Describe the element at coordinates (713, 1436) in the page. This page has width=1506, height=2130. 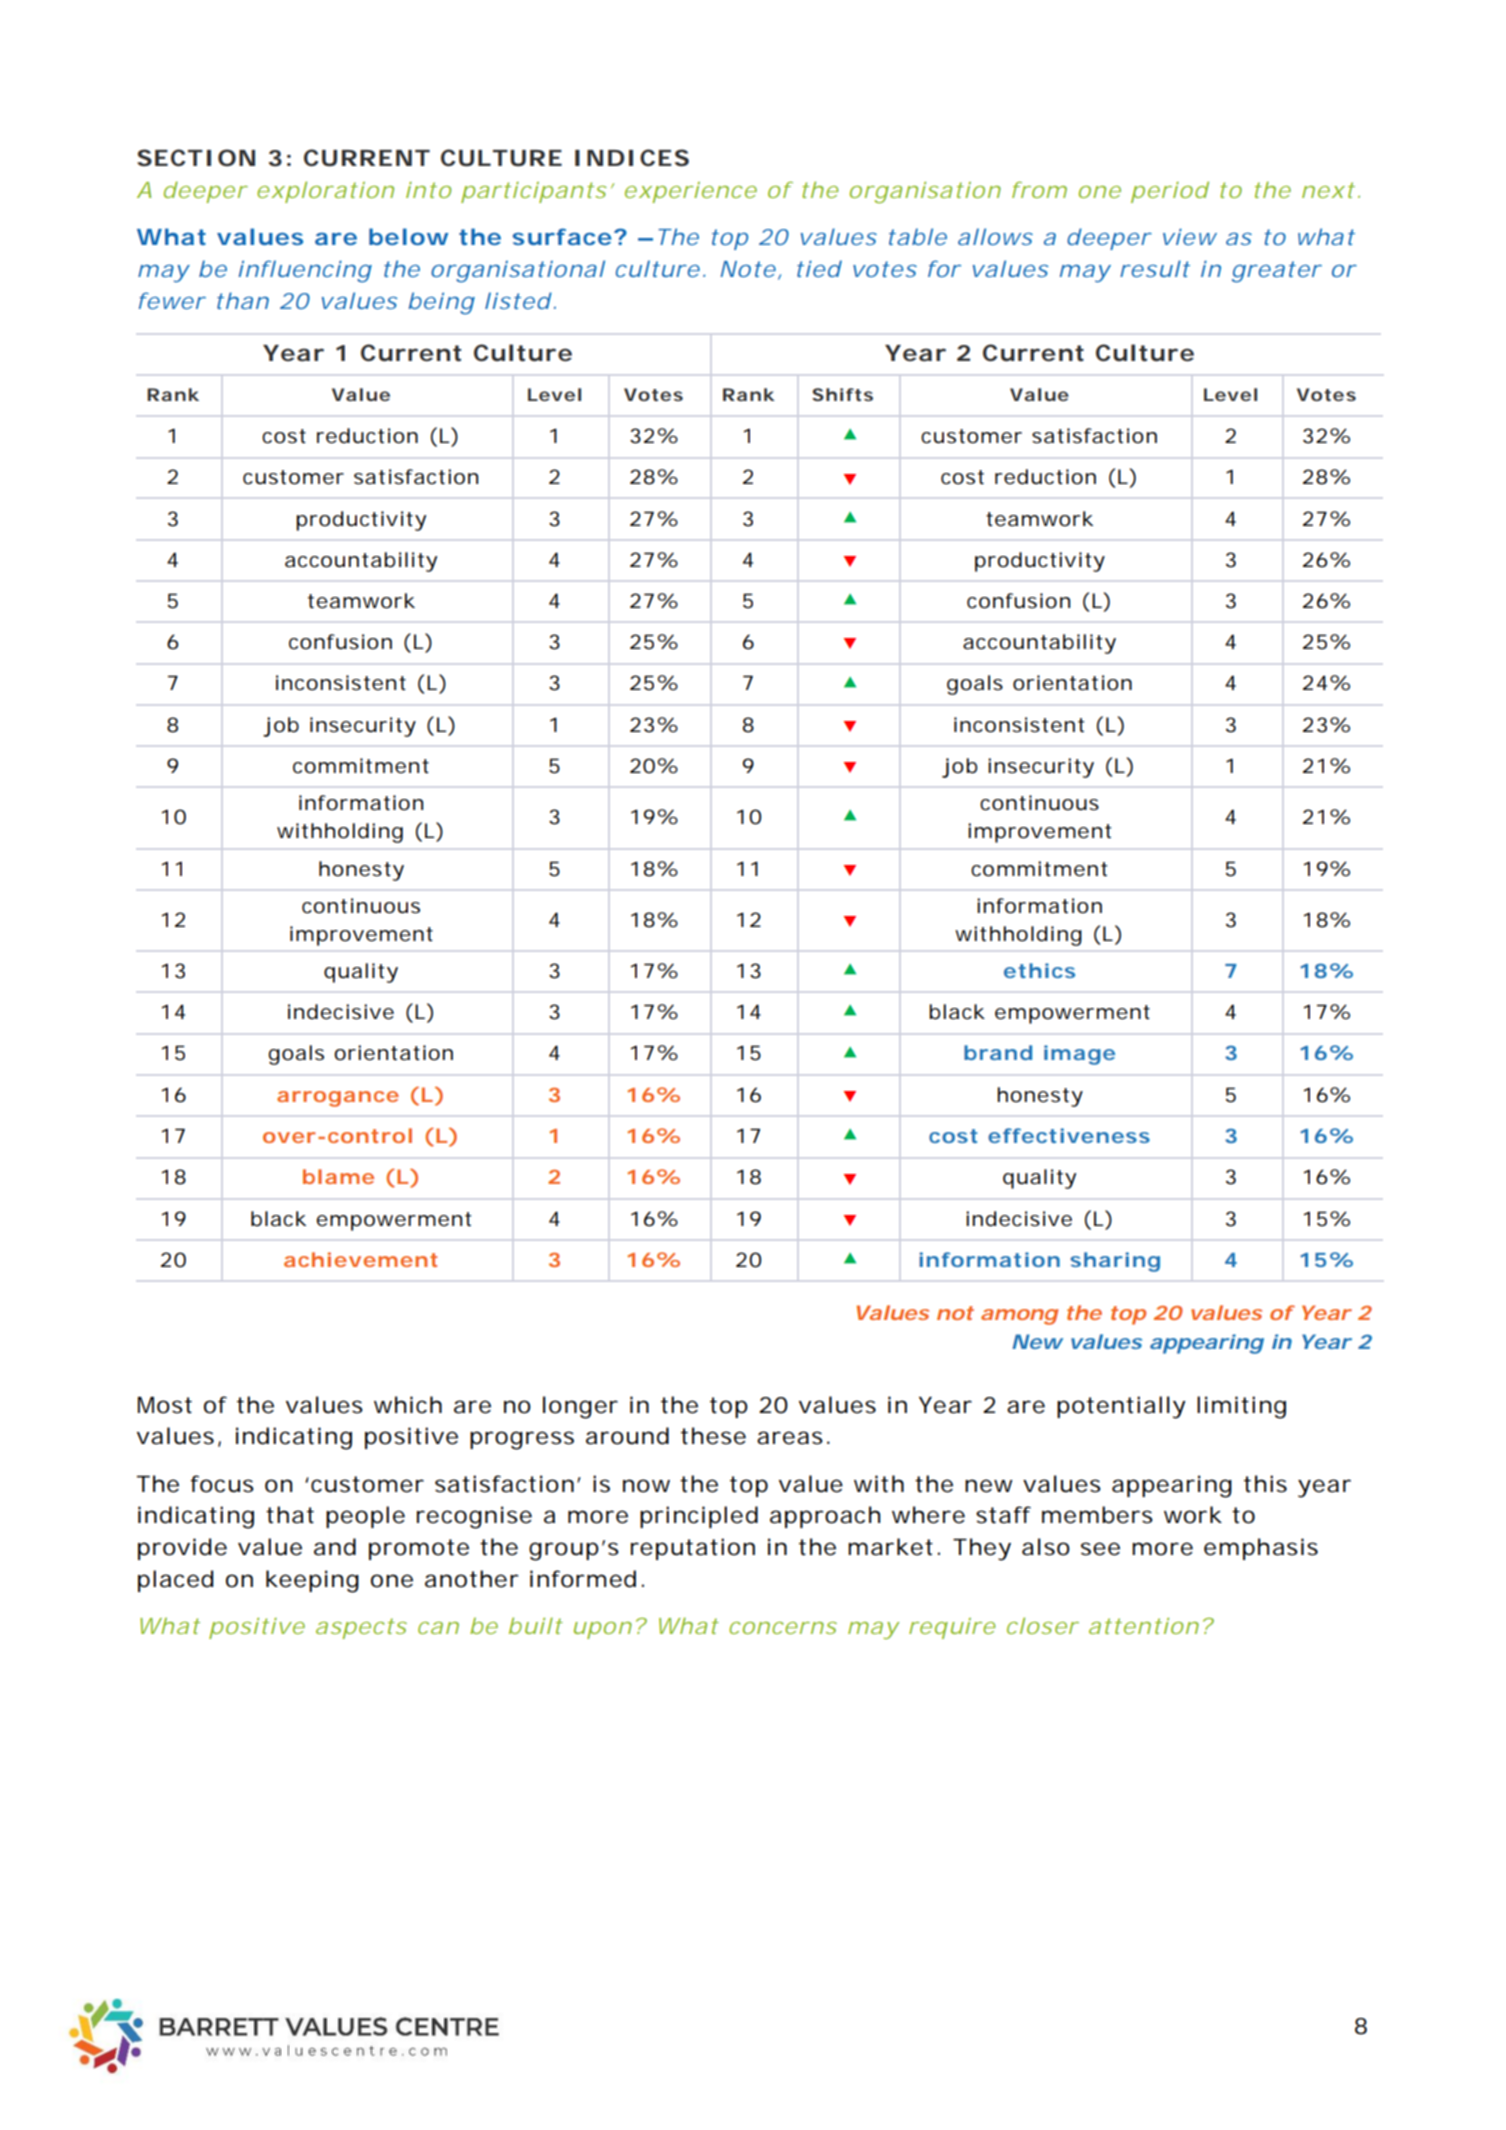
I see `these` at that location.
